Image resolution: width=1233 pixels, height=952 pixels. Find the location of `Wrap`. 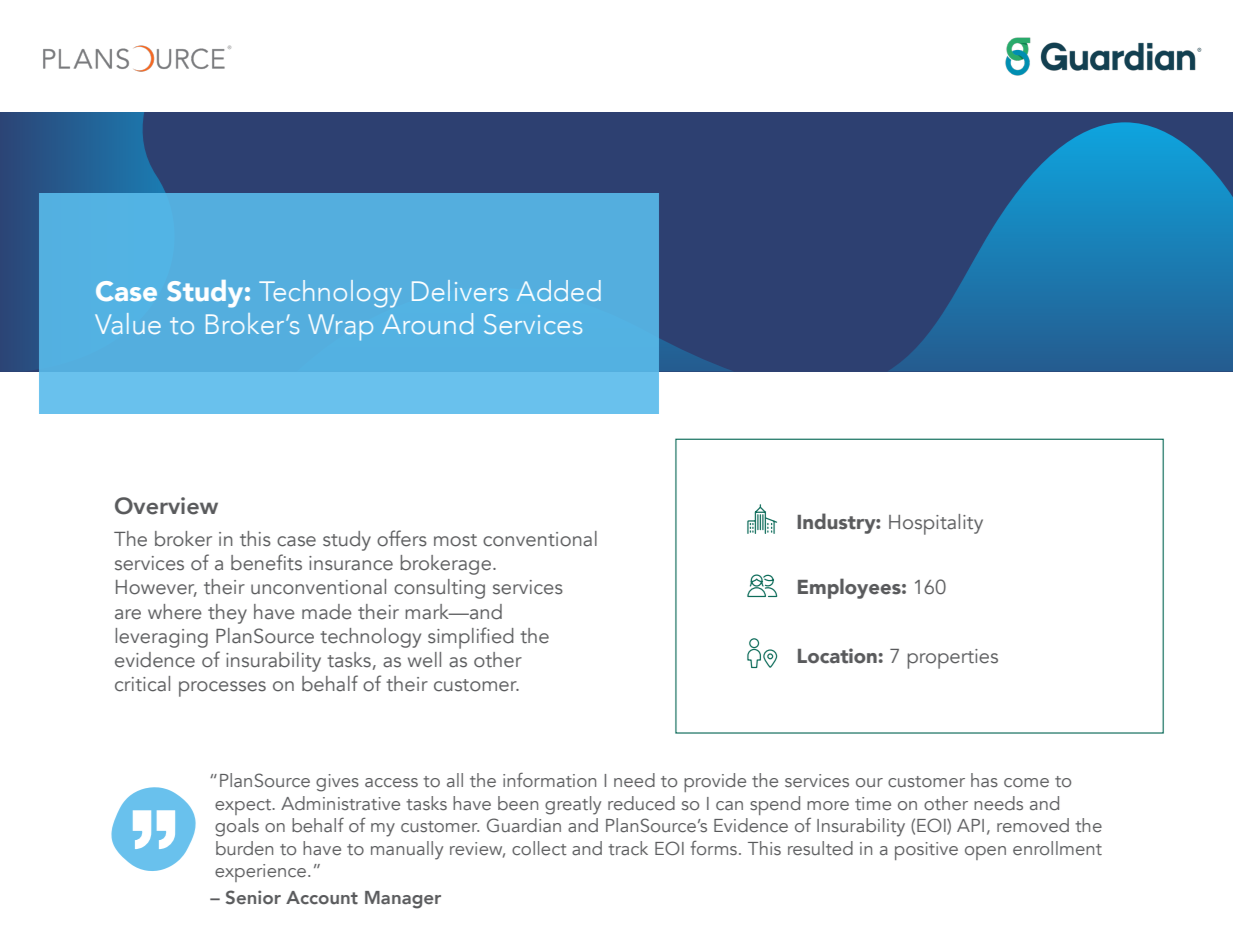

Wrap is located at coordinates (340, 327).
